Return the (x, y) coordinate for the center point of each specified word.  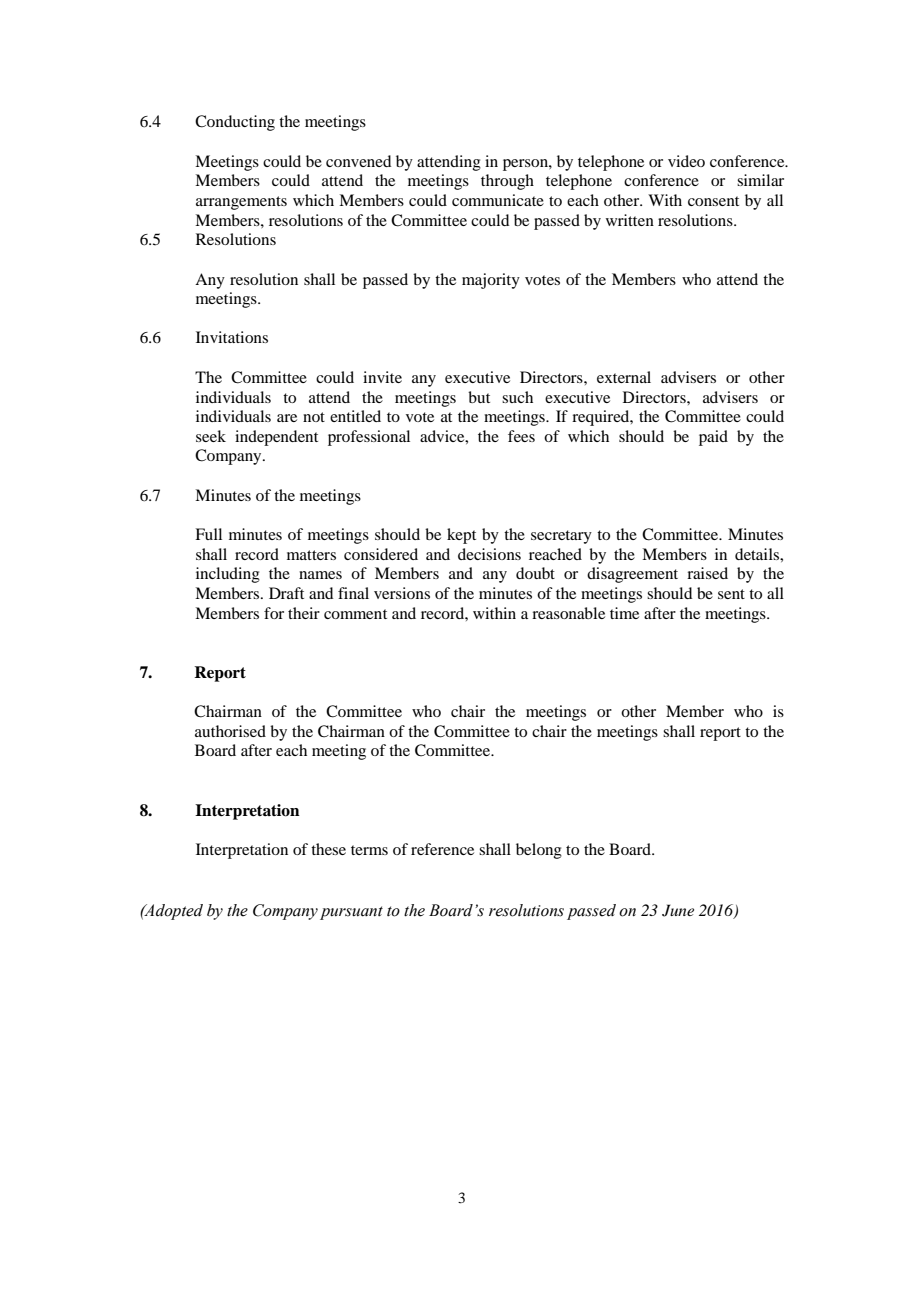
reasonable (568, 613)
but (479, 397)
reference (442, 849)
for (274, 613)
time (624, 613)
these (328, 849)
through (507, 182)
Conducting (235, 123)
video (686, 161)
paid (713, 438)
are (287, 418)
